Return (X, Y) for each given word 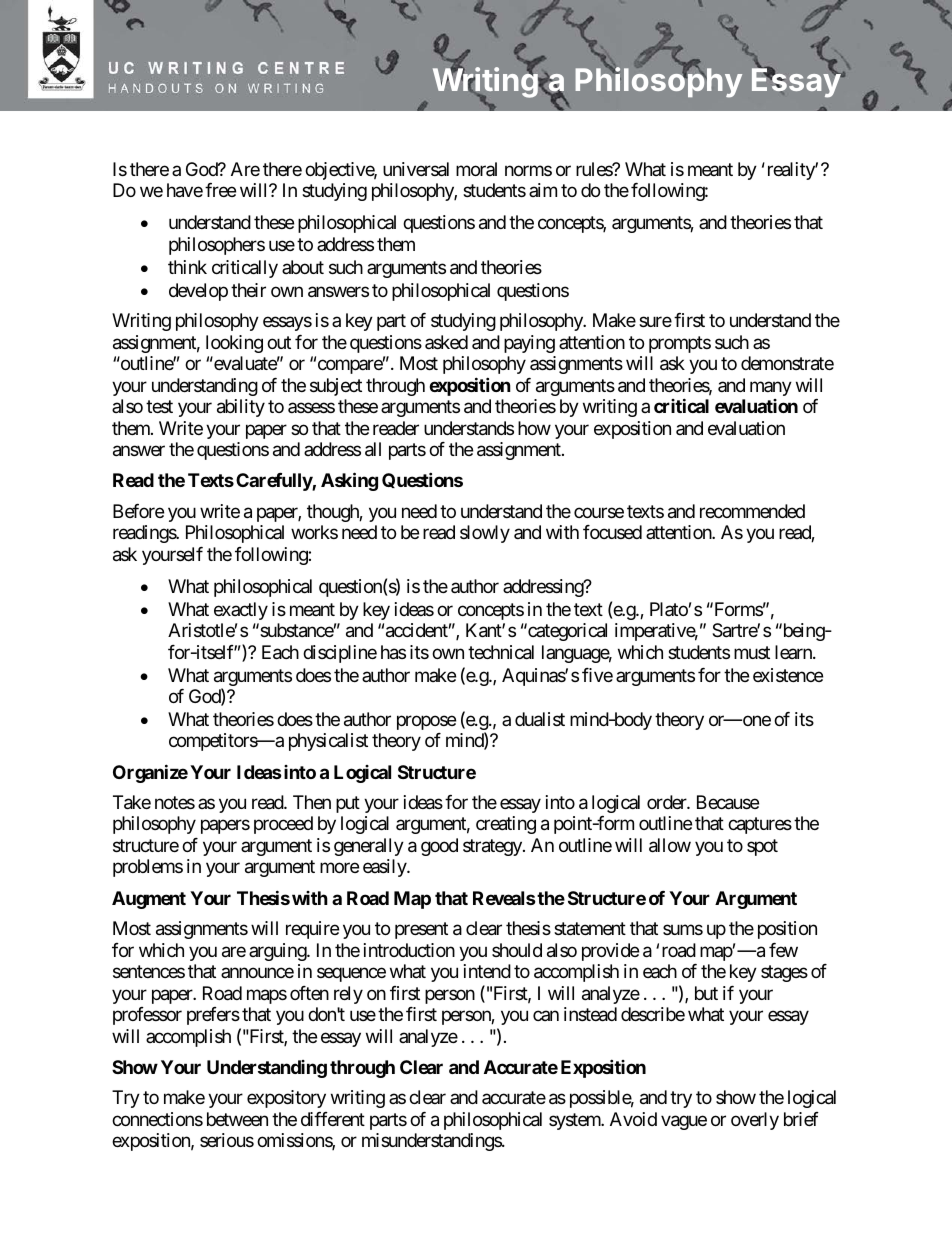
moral (476, 169)
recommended (752, 511)
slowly (485, 534)
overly (755, 1121)
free (220, 190)
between (237, 1119)
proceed (283, 825)
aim (543, 190)
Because (728, 802)
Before (138, 511)
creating (506, 825)
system (576, 1121)
